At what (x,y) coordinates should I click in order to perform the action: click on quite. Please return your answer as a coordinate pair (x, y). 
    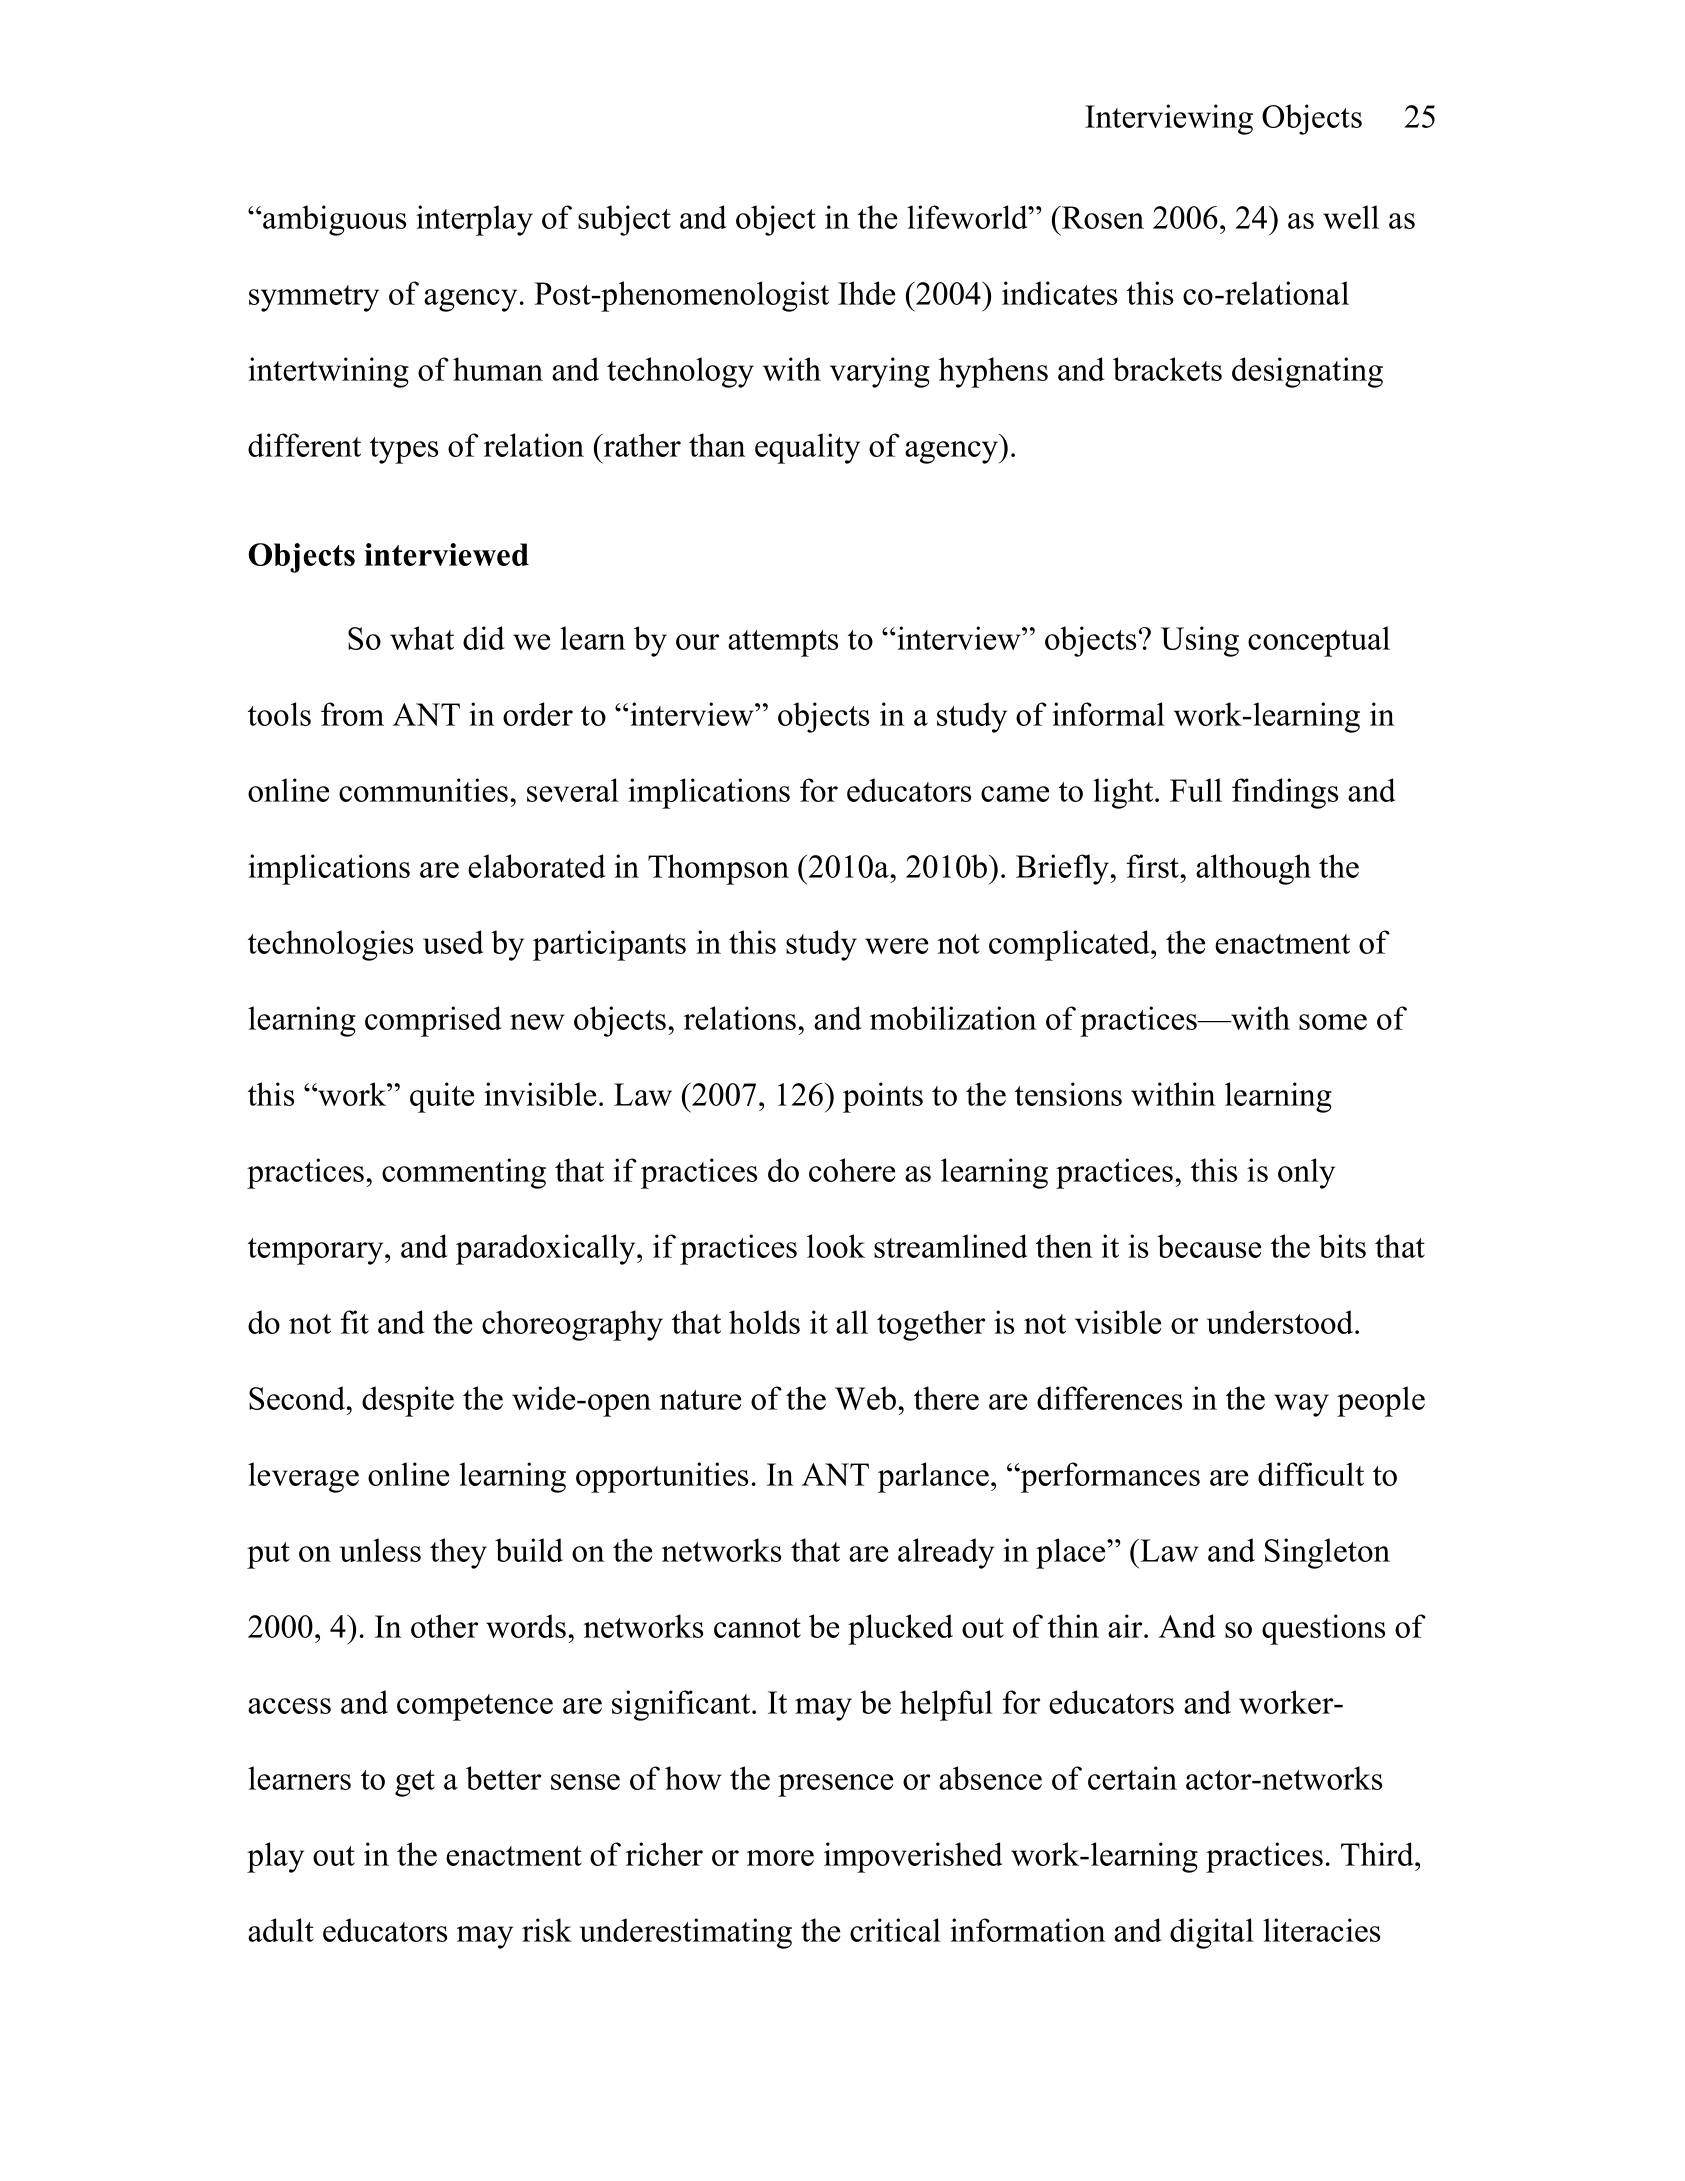
    Looking at the image, I should click on (442, 1097).
